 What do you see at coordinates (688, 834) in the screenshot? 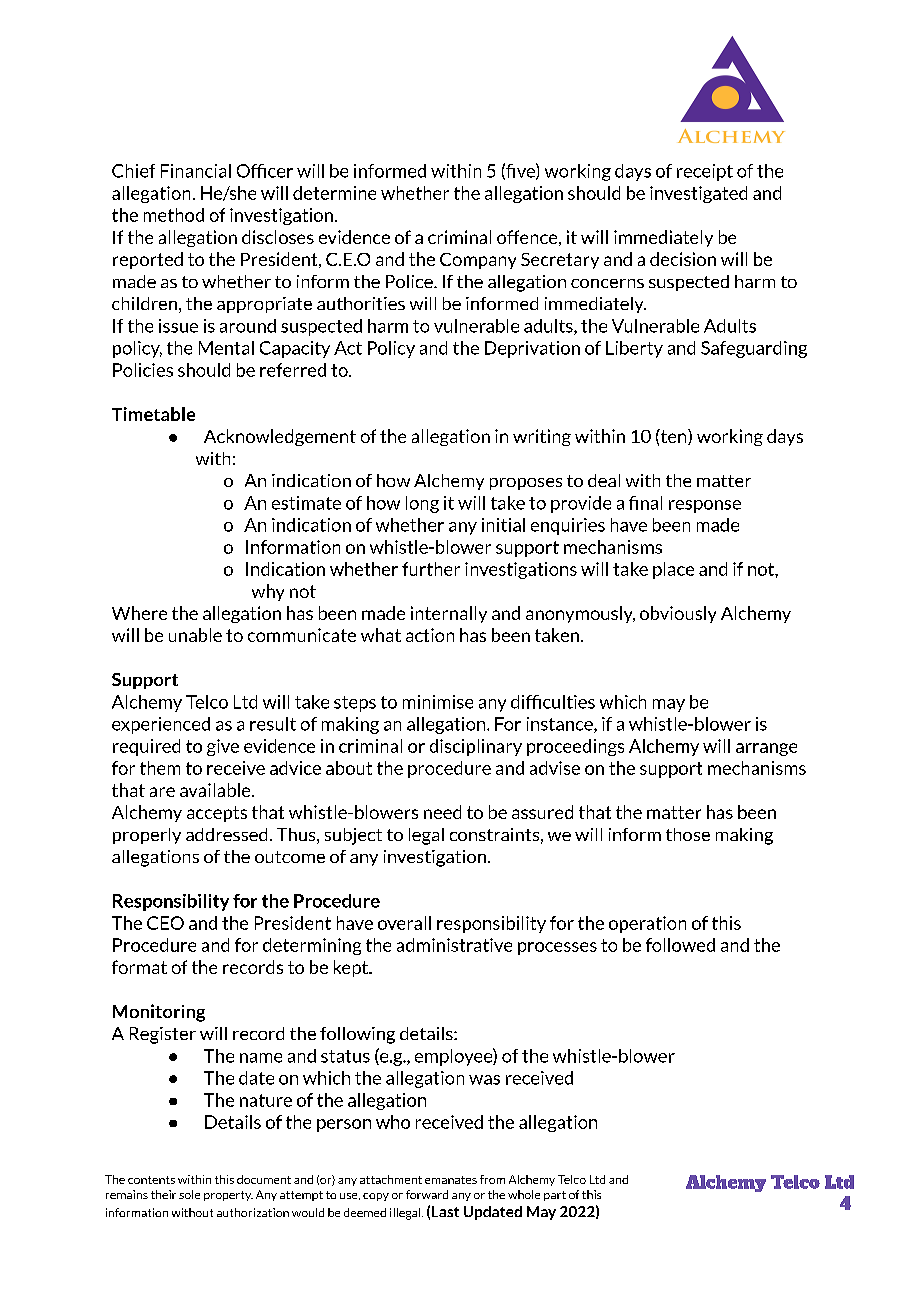
I see `those` at bounding box center [688, 834].
